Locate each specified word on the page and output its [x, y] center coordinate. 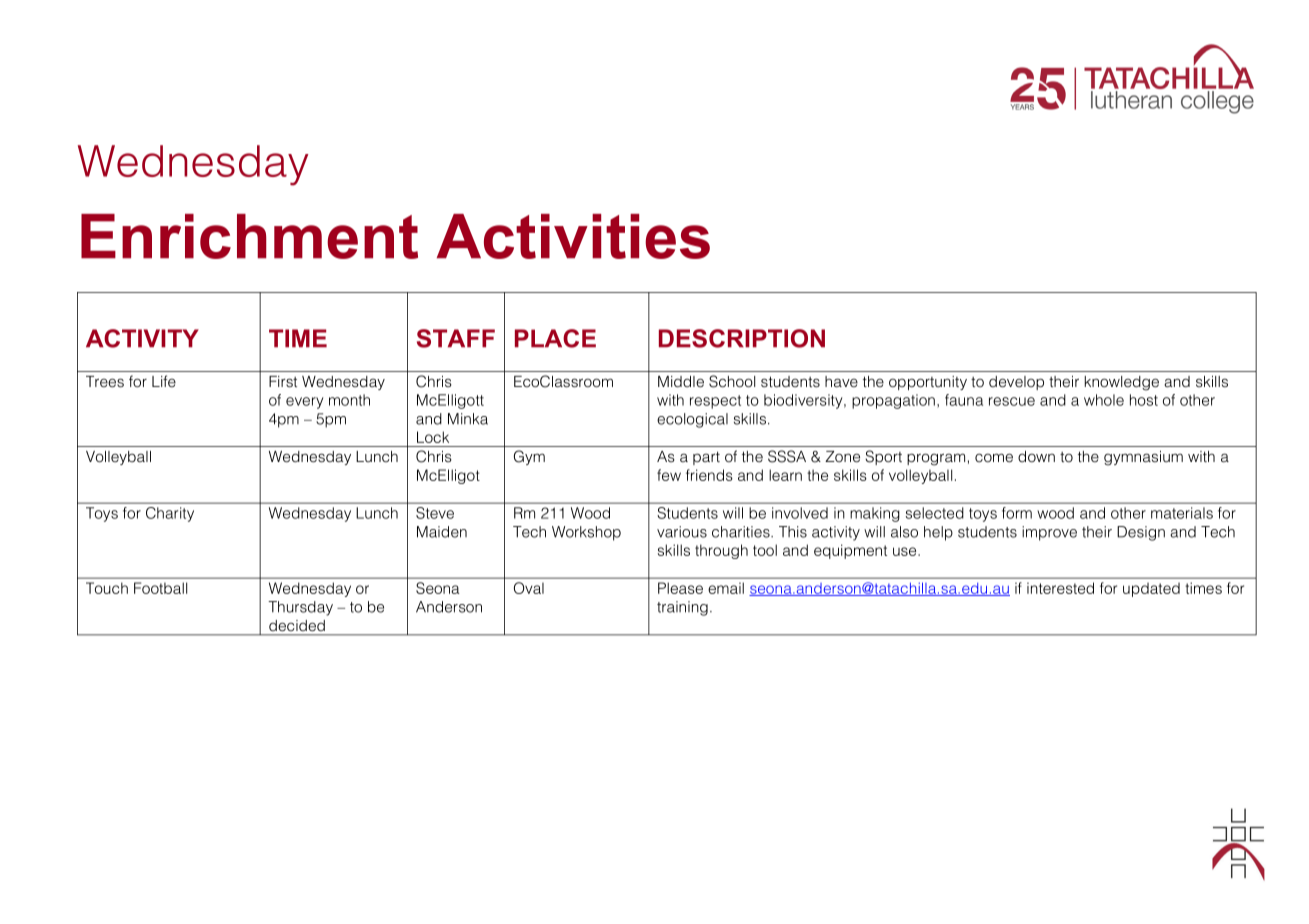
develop [1016, 383]
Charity [170, 514]
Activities [573, 236]
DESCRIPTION [742, 338]
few [669, 475]
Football [160, 588]
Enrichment [249, 236]
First [283, 382]
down [1036, 456]
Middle [681, 382]
